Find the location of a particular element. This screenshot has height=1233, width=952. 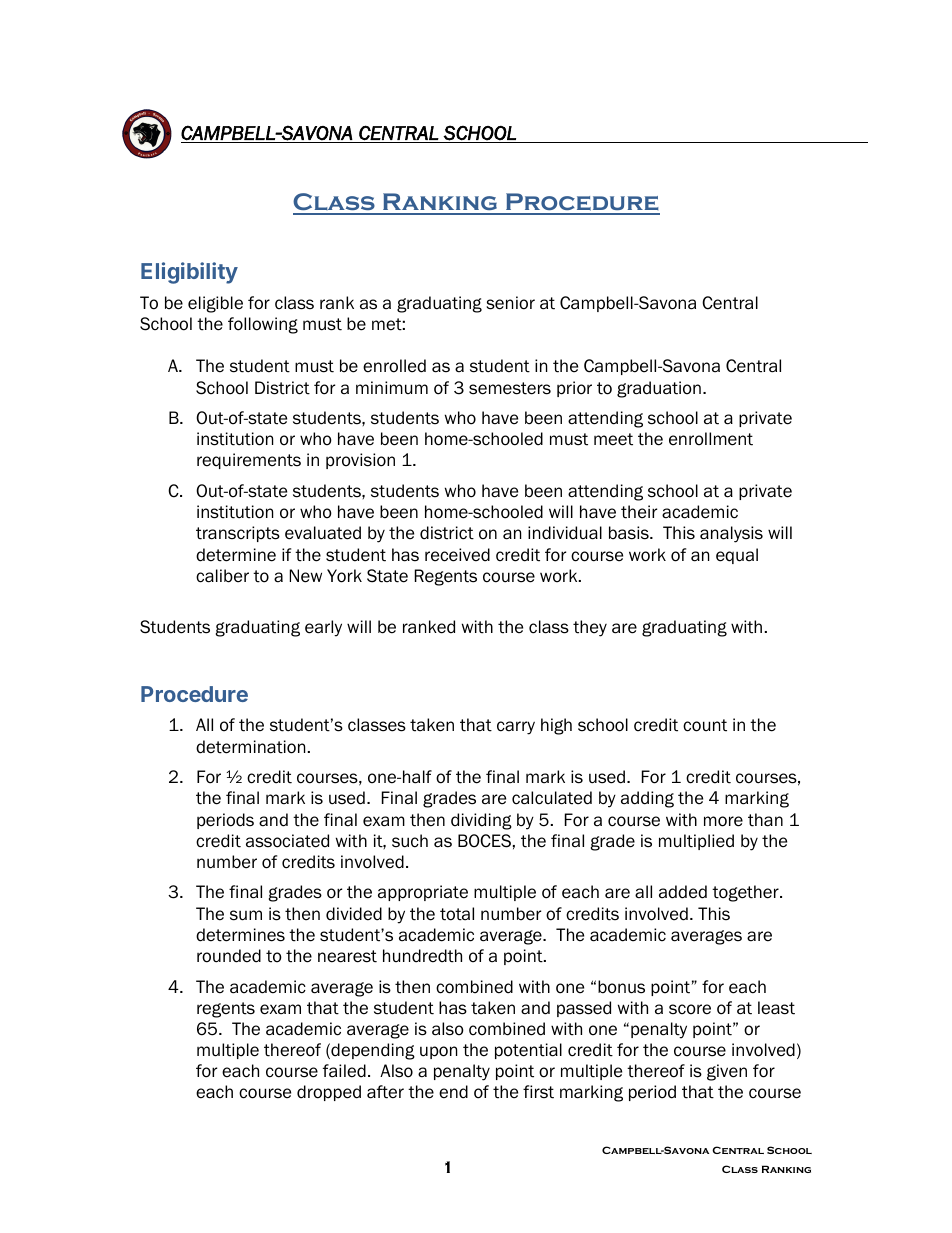

equal is located at coordinates (737, 556).
